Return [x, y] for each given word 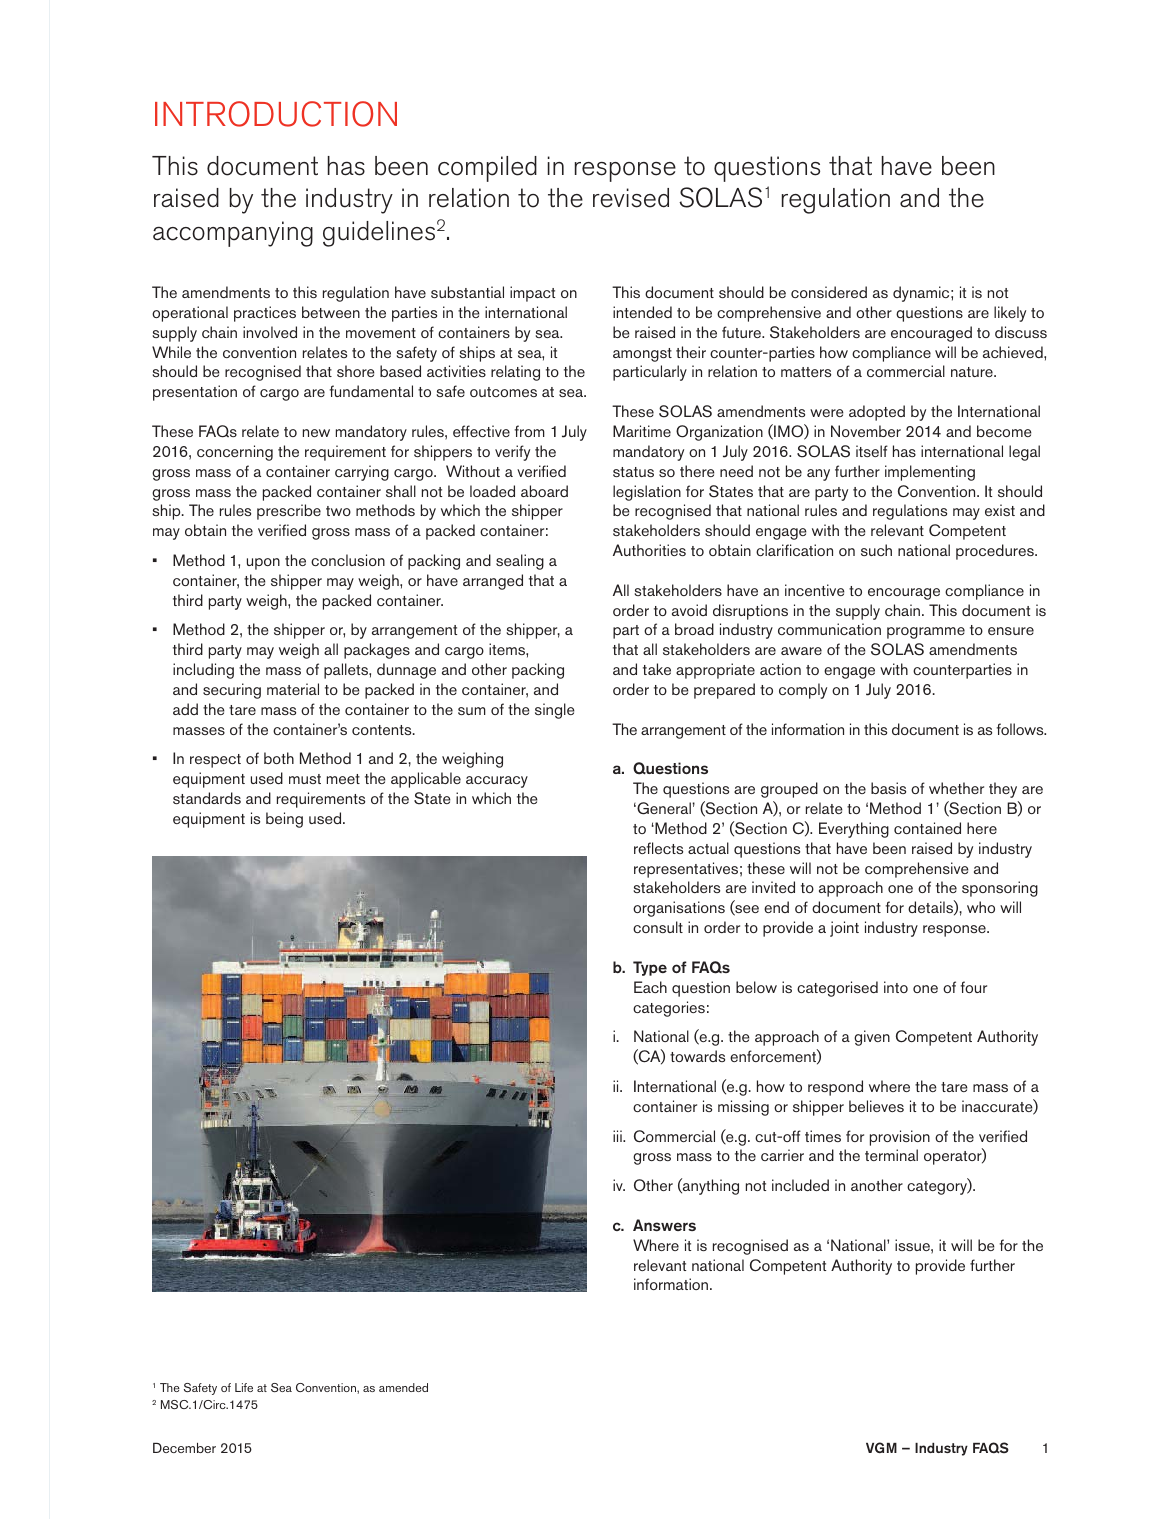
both [279, 758]
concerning [235, 453]
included [800, 1185]
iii [618, 1136]
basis [888, 788]
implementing [930, 473]
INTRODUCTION [276, 114]
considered [829, 292]
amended [403, 1387]
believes [876, 1106]
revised [631, 198]
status [633, 472]
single [555, 711]
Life [244, 1387]
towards [697, 1056]
